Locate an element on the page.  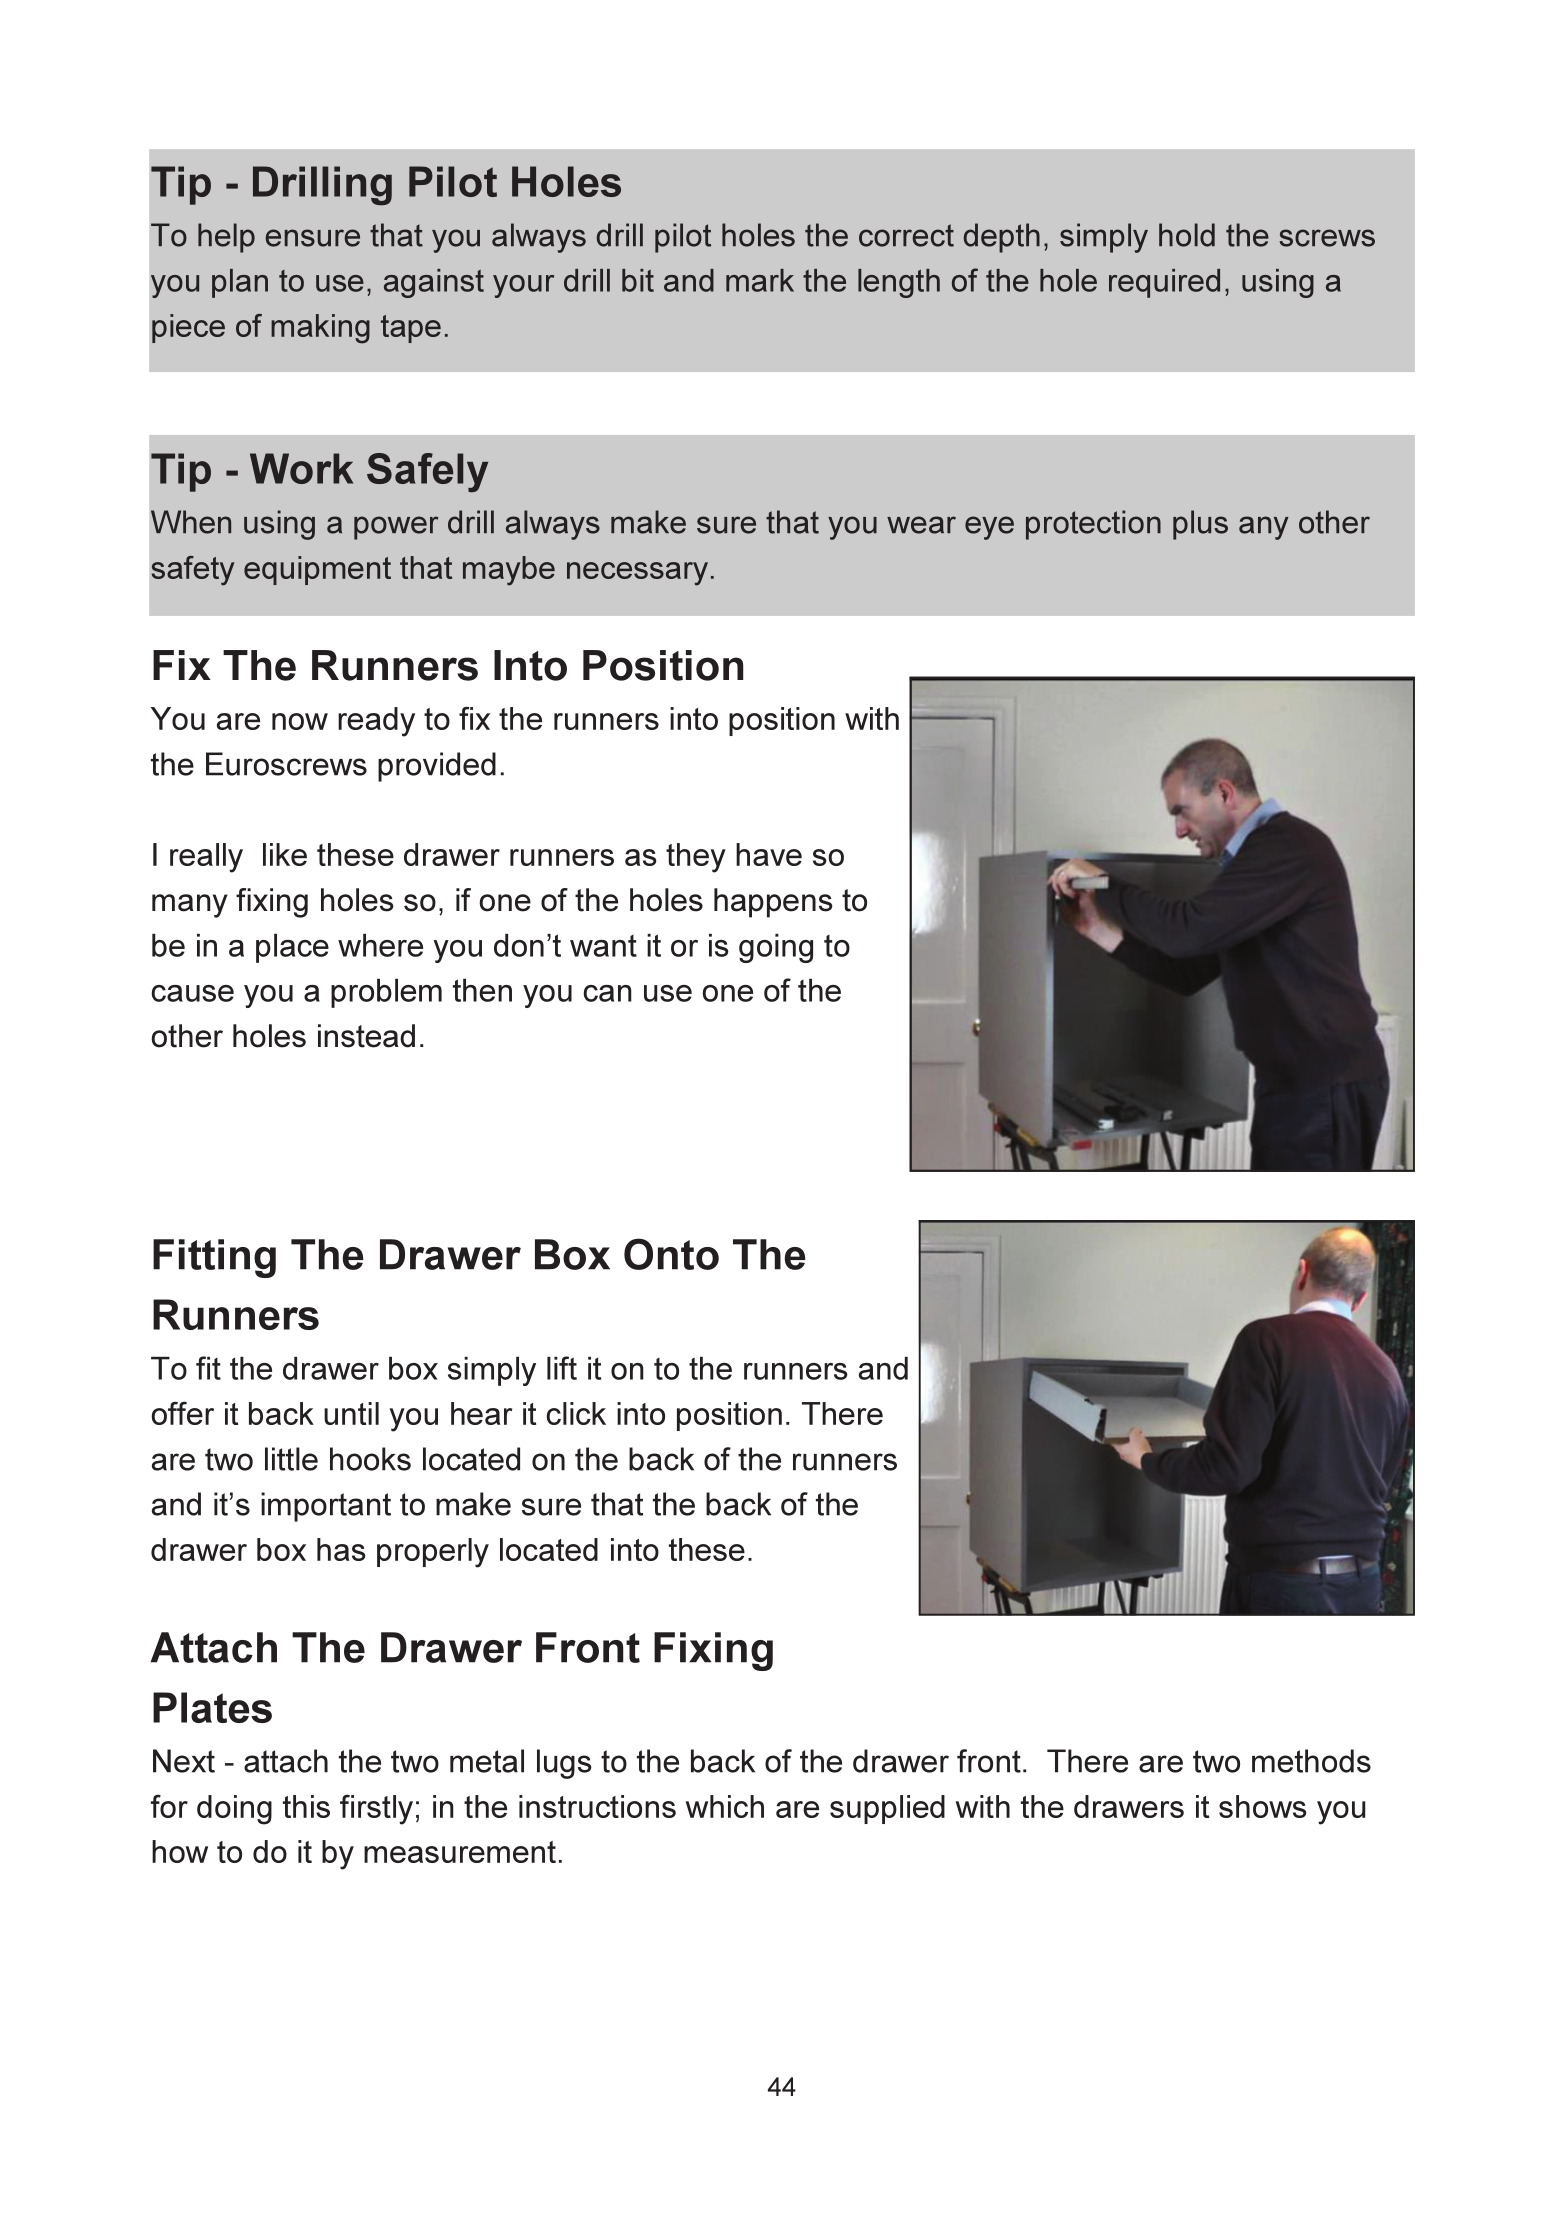
happens is located at coordinates (773, 903).
